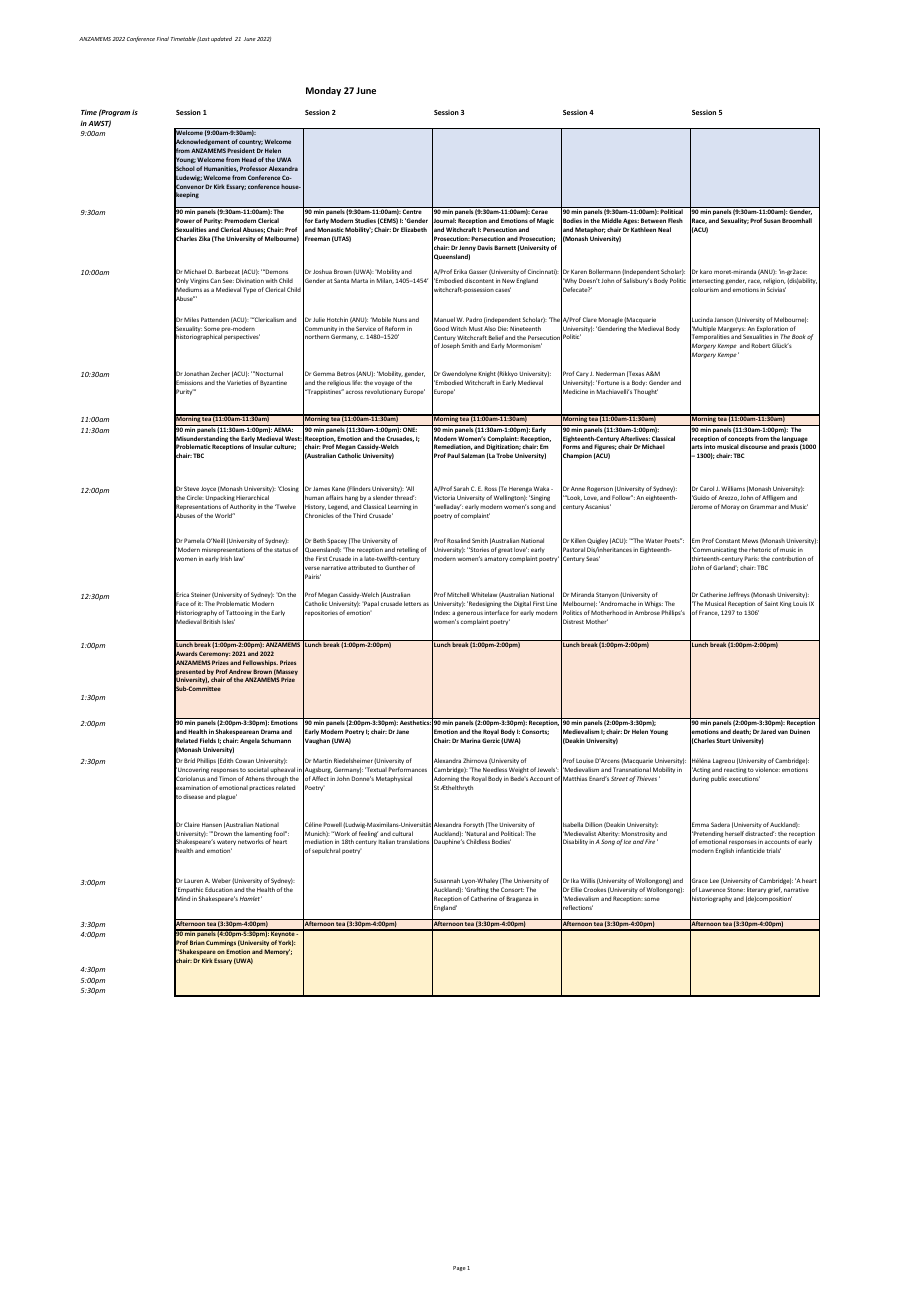  What do you see at coordinates (277, 952) in the screenshot?
I see `Memory` at bounding box center [277, 952].
